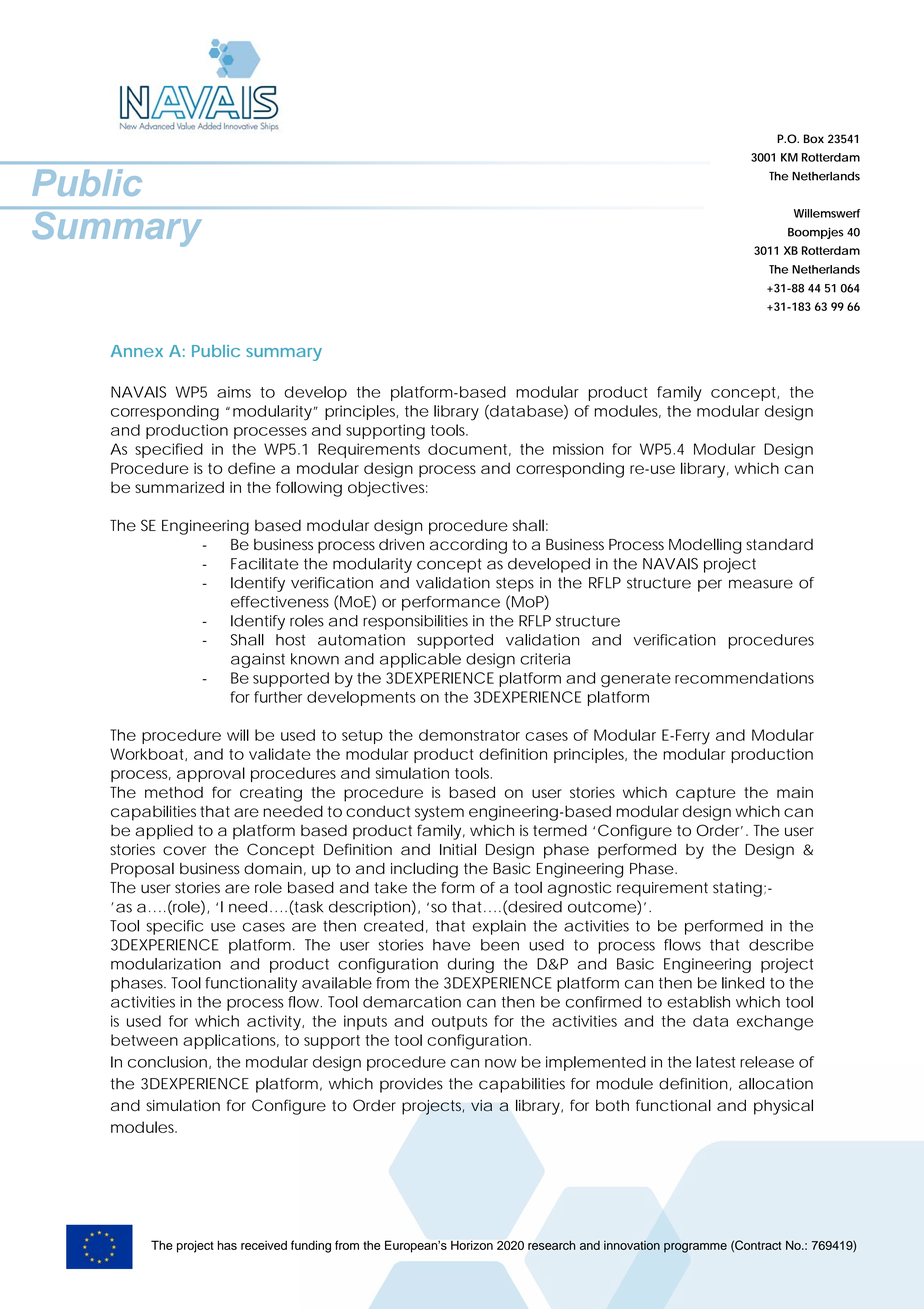 The image size is (924, 1309). What do you see at coordinates (814, 139) in the document?
I see `Box` at bounding box center [814, 139].
